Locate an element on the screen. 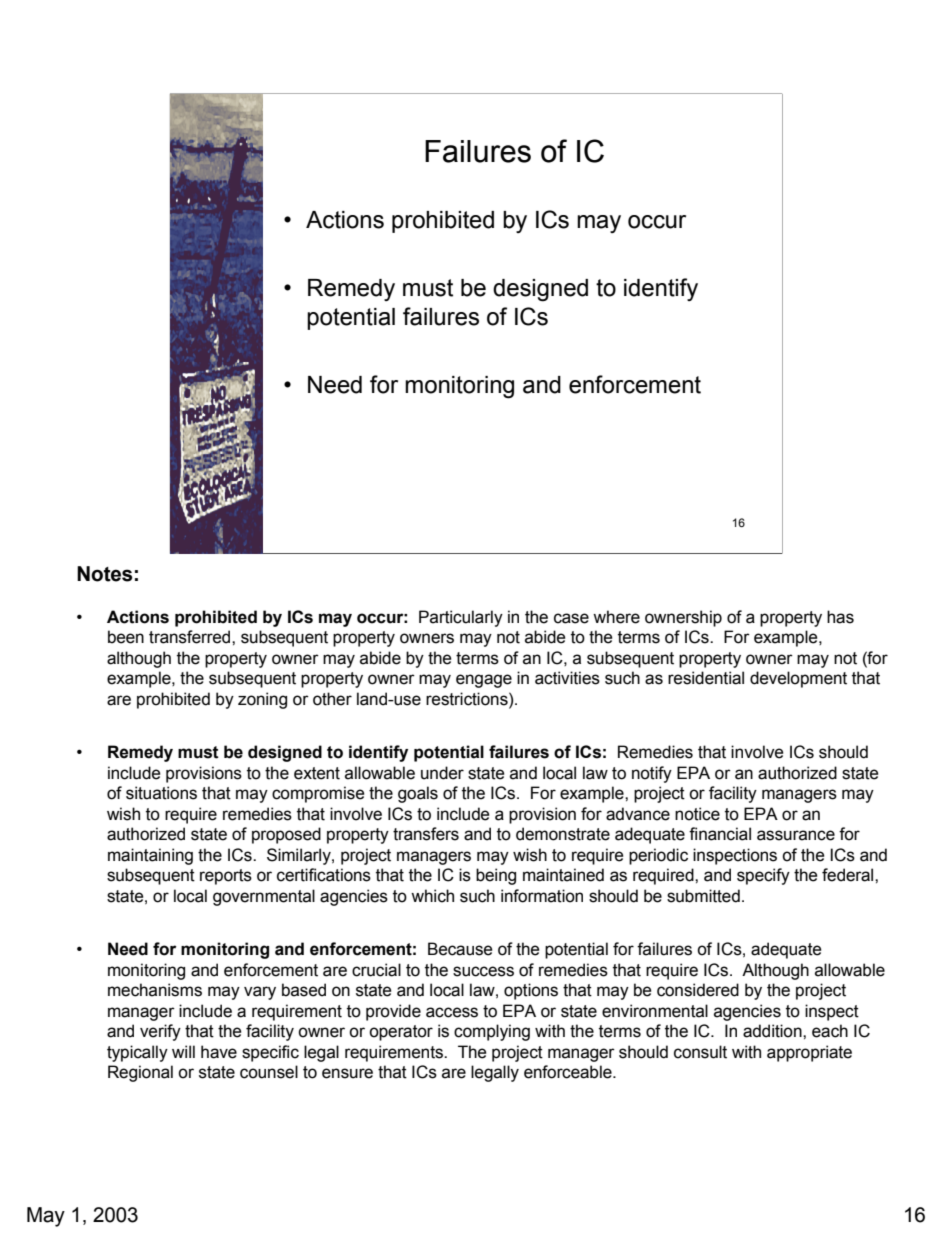 The width and height of the screenshot is (952, 1233). financial is located at coordinates (720, 834).
